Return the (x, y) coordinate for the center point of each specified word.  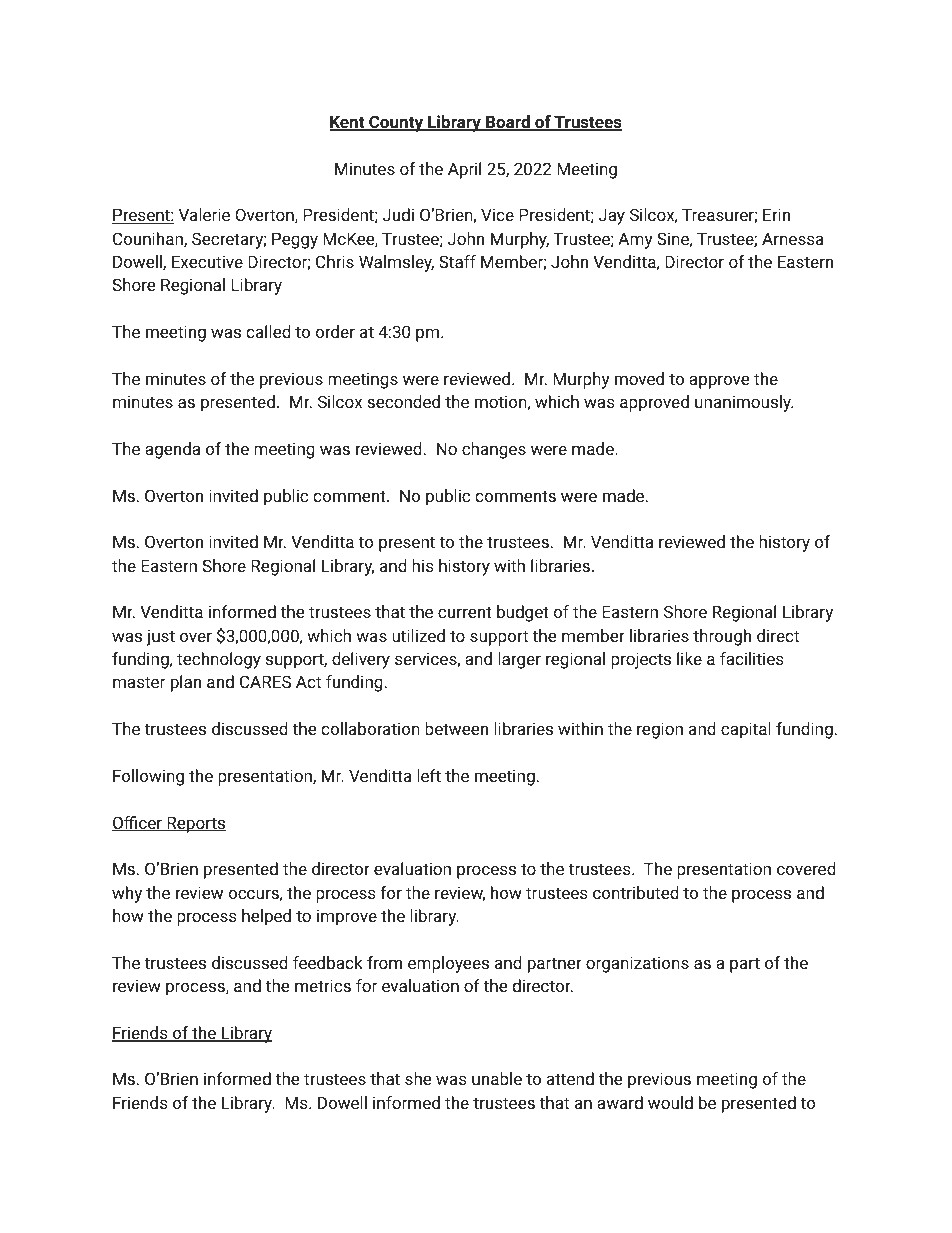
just (160, 638)
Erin (776, 214)
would (670, 1102)
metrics (323, 985)
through (722, 637)
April (464, 170)
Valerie (204, 214)
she (418, 1078)
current (465, 612)
